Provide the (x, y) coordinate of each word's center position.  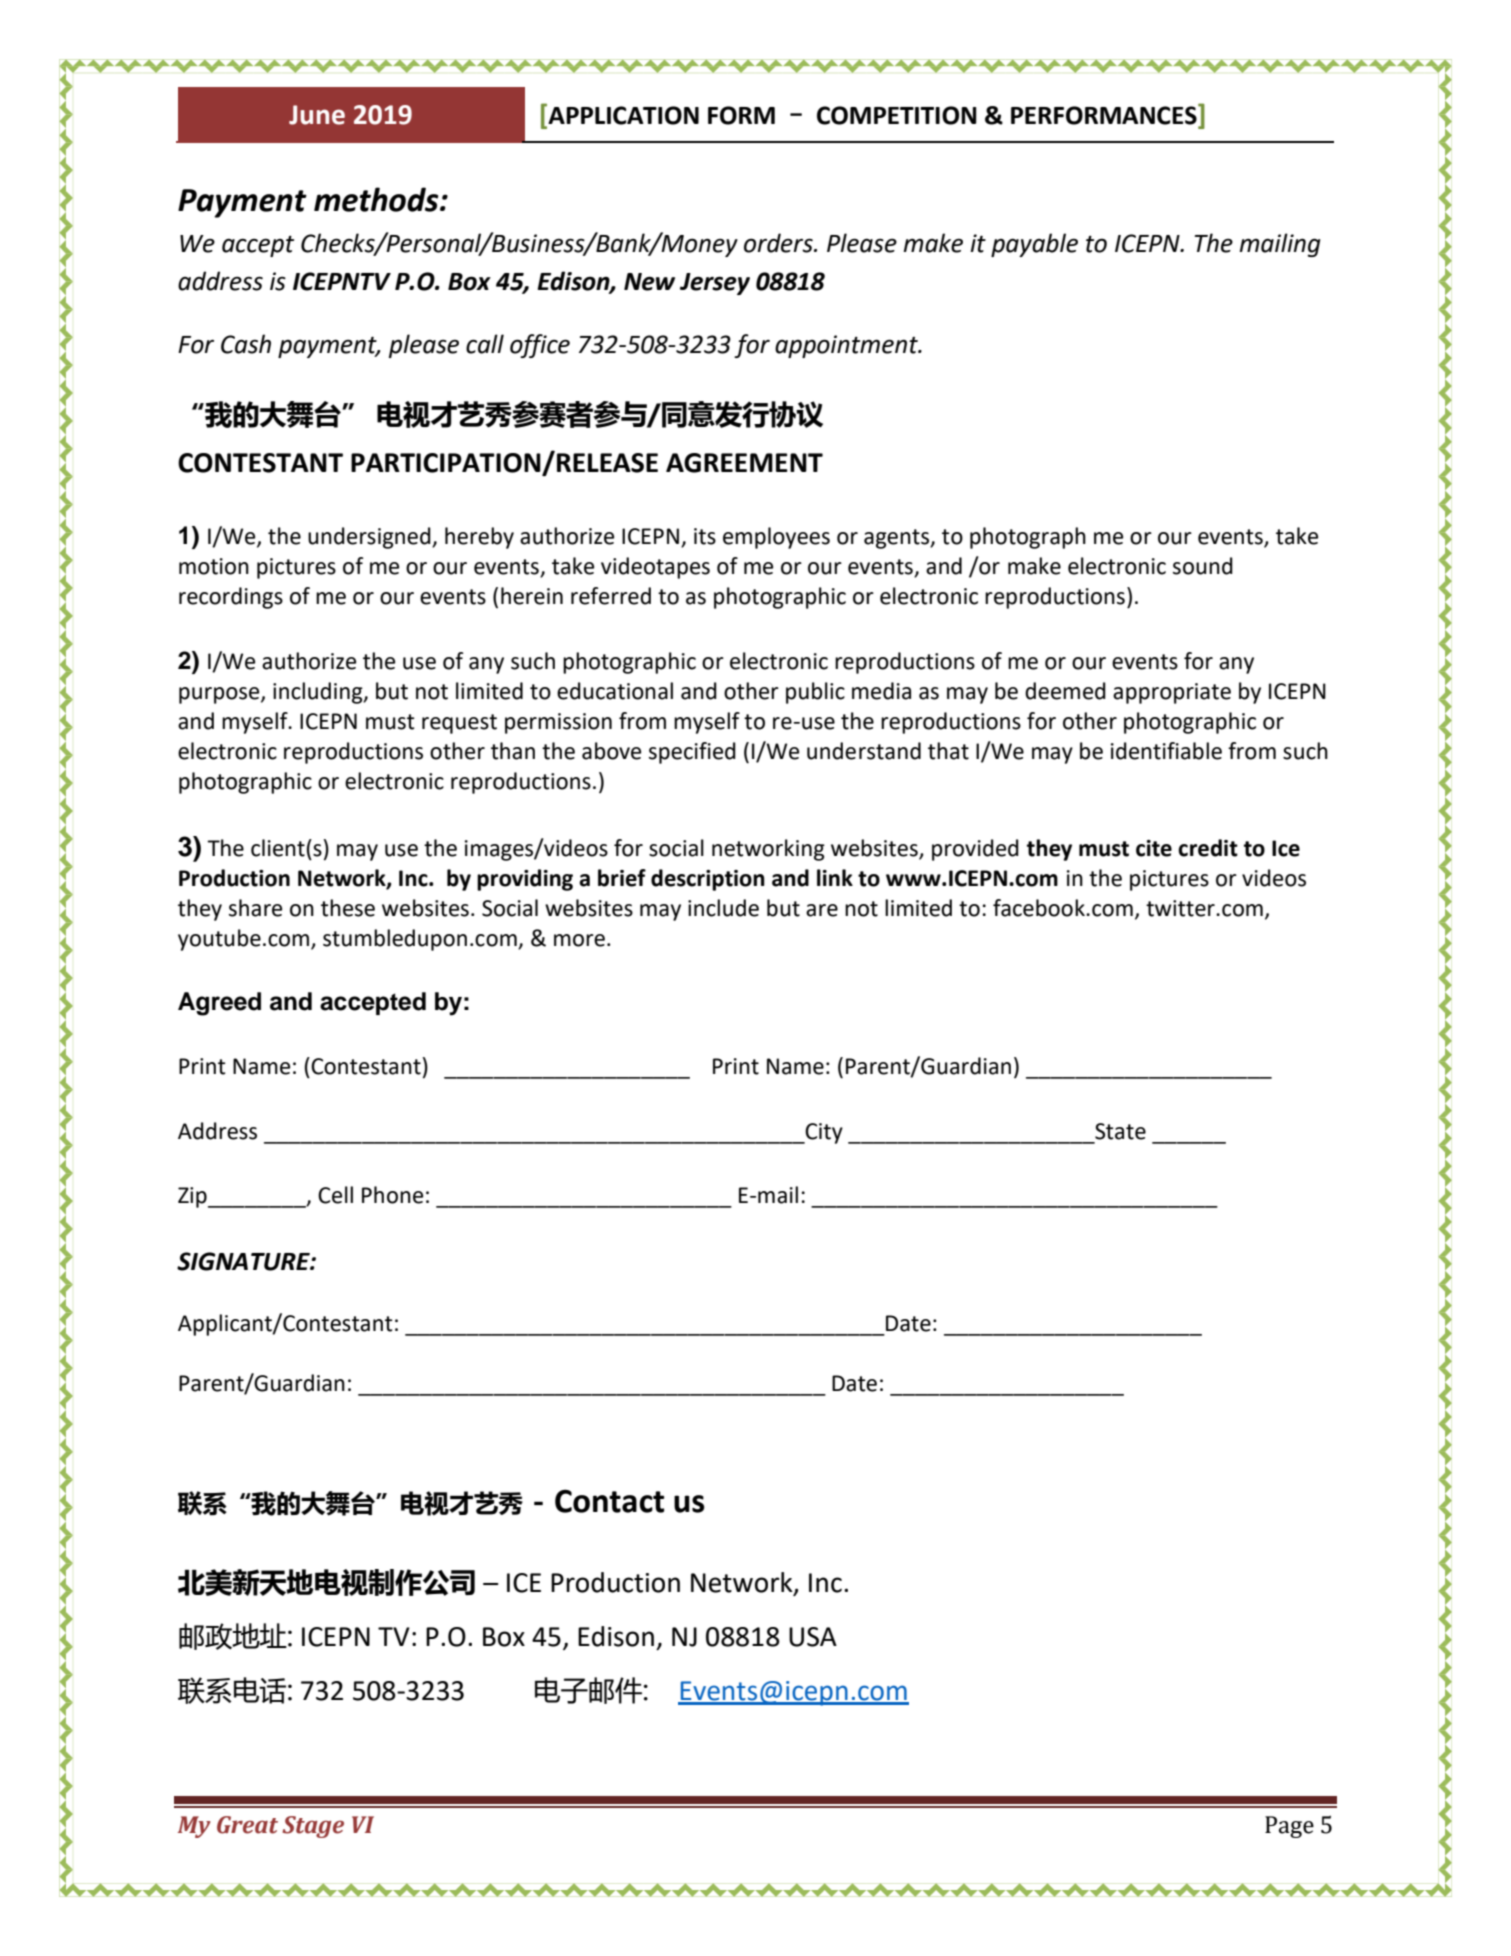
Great (247, 1825)
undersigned (370, 538)
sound (1203, 566)
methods (377, 199)
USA (813, 1637)
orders (779, 243)
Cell (335, 1195)
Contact (609, 1501)
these (348, 908)
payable (1034, 245)
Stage (313, 1827)
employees (776, 538)
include (723, 908)
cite (1154, 848)
